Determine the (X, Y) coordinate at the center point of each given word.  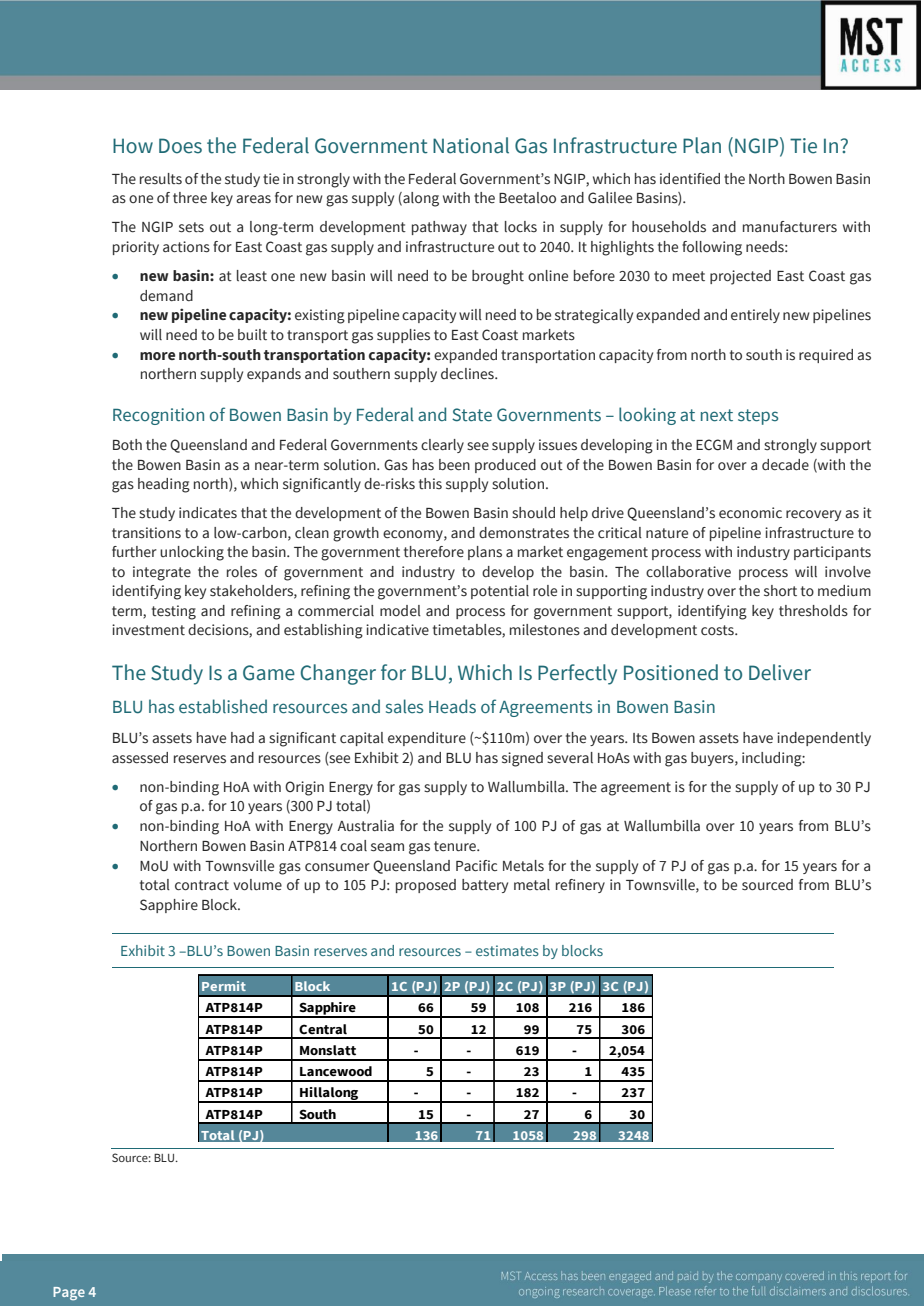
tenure (456, 846)
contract (202, 885)
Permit (224, 986)
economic (750, 513)
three (190, 197)
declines (468, 374)
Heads (452, 706)
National (471, 145)
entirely (755, 316)
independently (824, 739)
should (533, 513)
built (252, 335)
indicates (208, 513)
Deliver (780, 672)
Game (269, 673)
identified (690, 179)
